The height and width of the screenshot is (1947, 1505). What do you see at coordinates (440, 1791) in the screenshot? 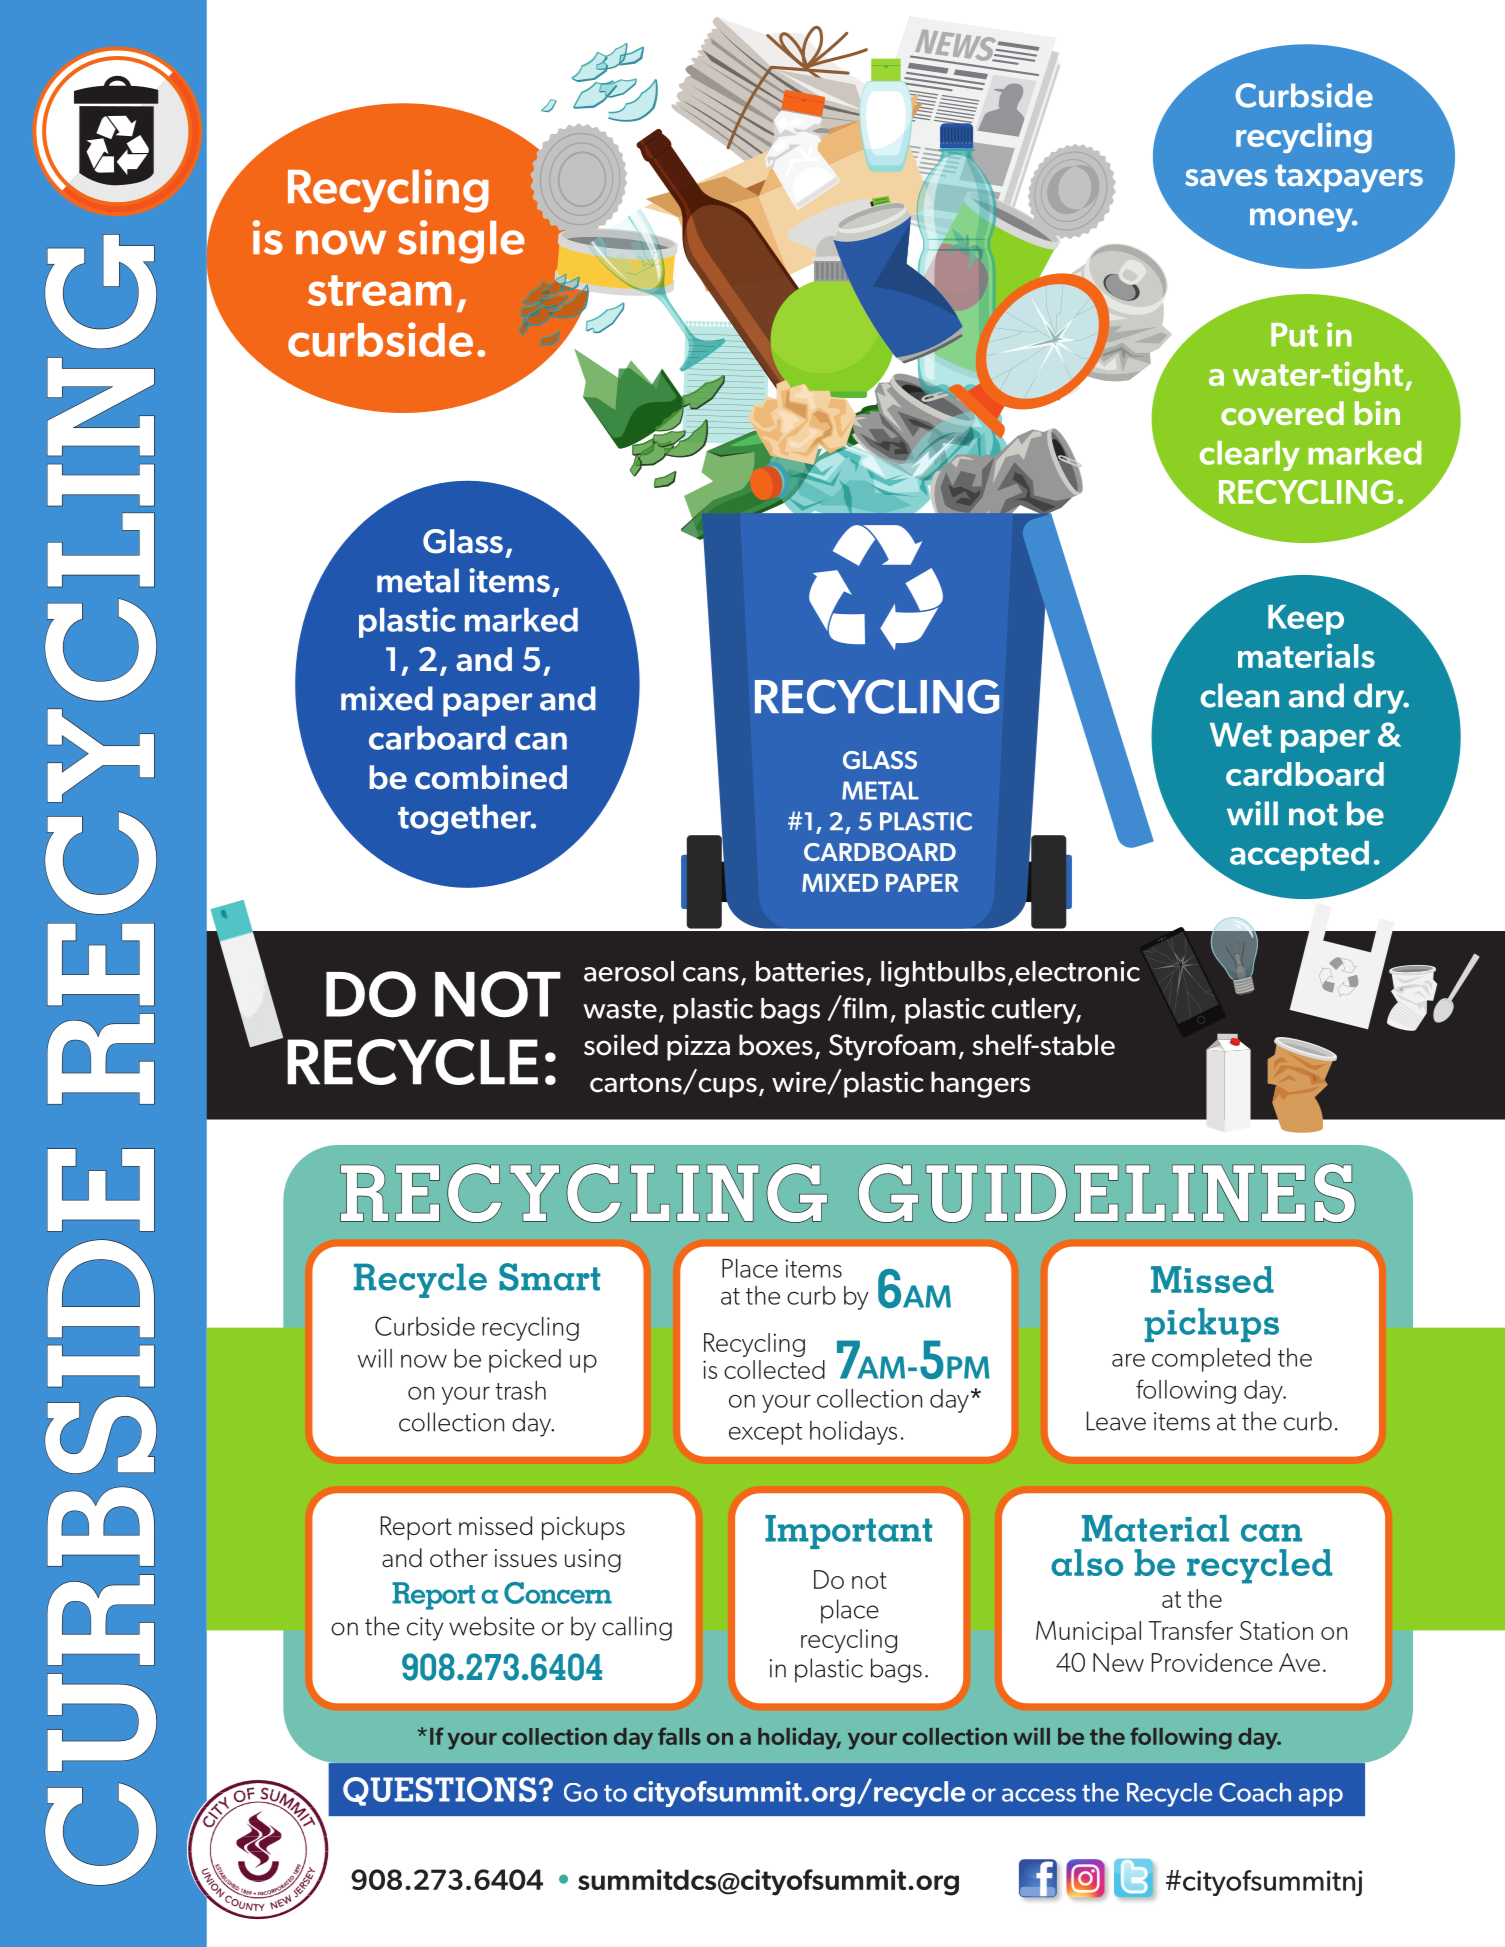
I see `QUESTIONS` at bounding box center [440, 1791].
